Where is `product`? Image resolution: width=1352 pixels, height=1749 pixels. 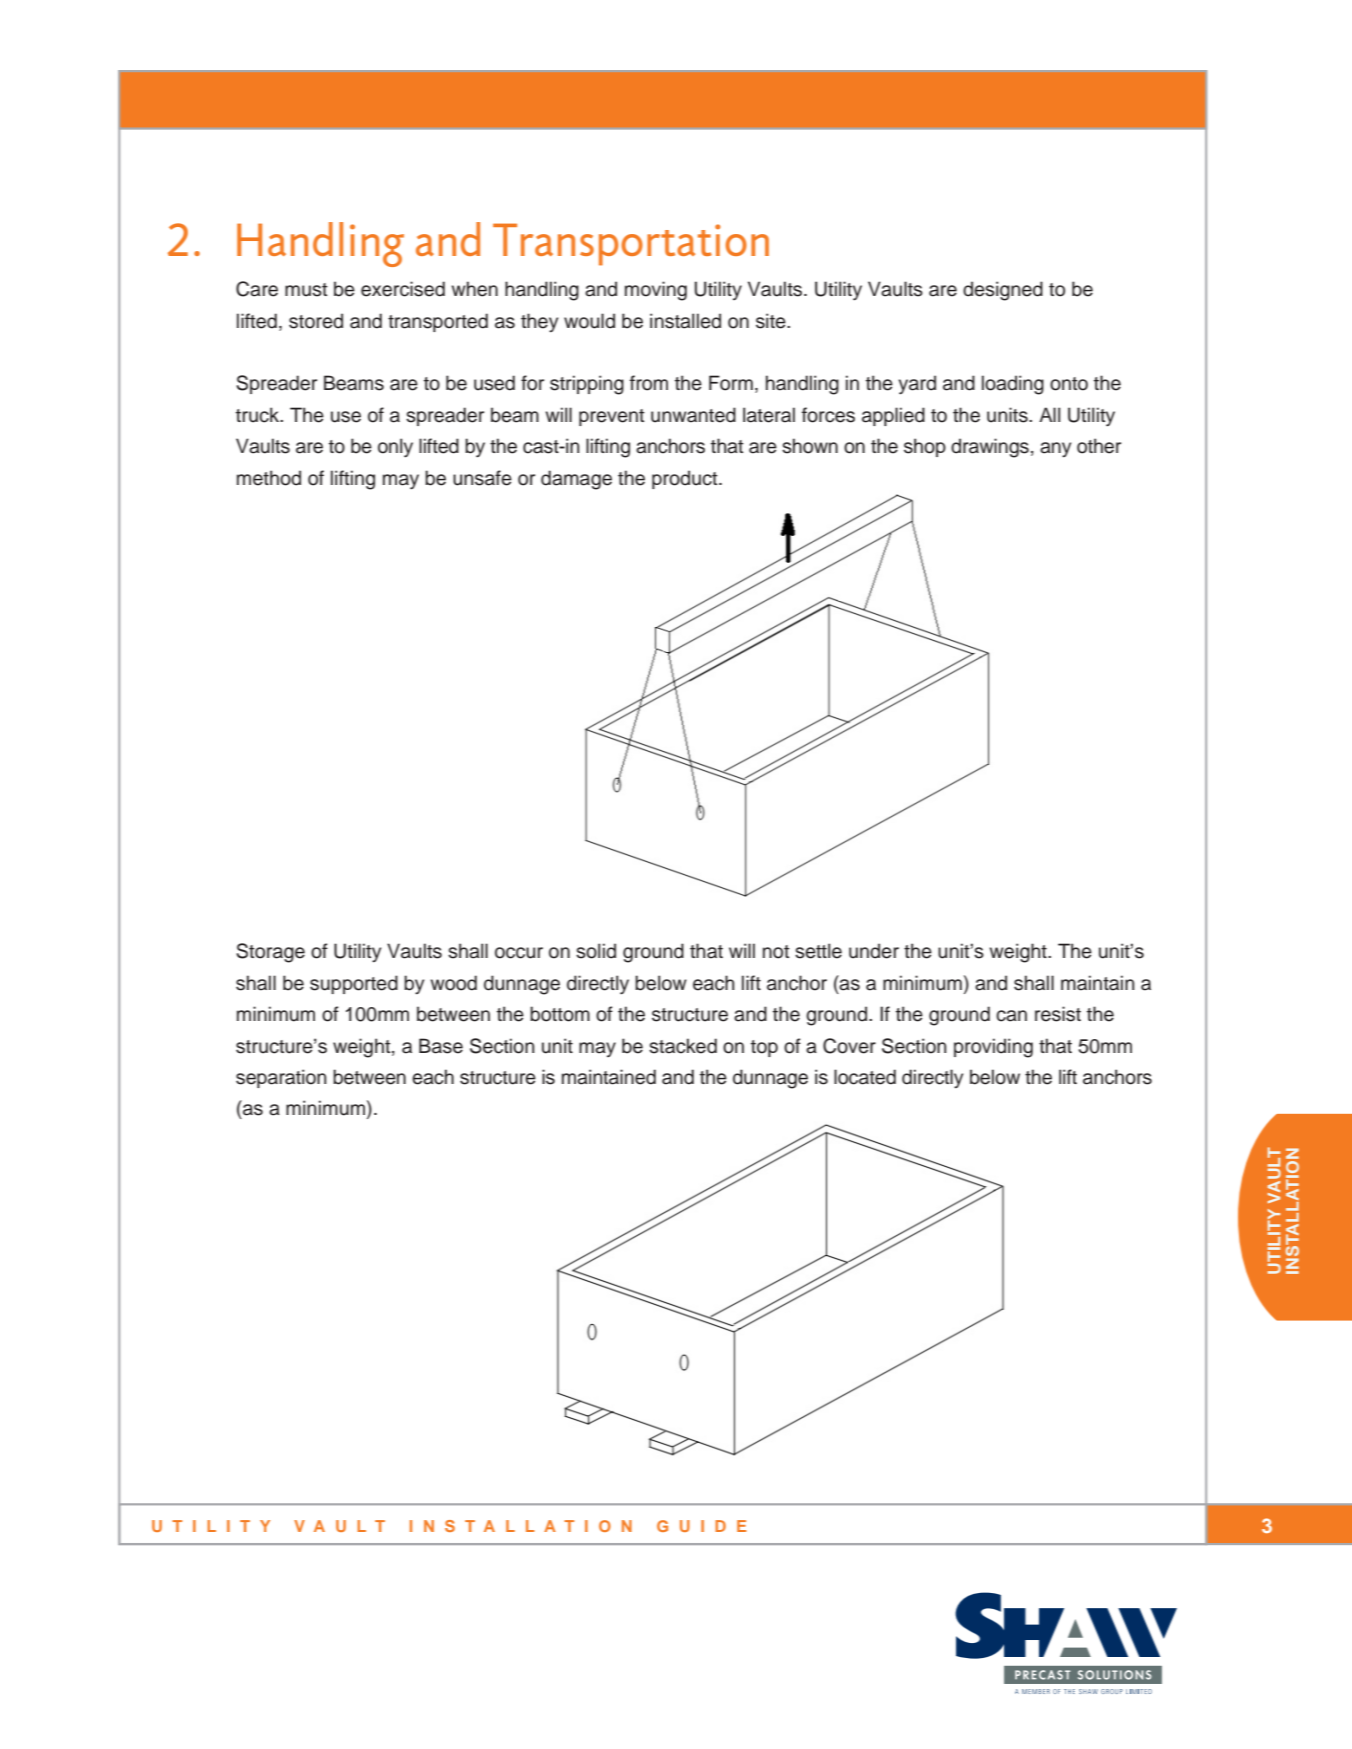
product is located at coordinates (686, 479).
